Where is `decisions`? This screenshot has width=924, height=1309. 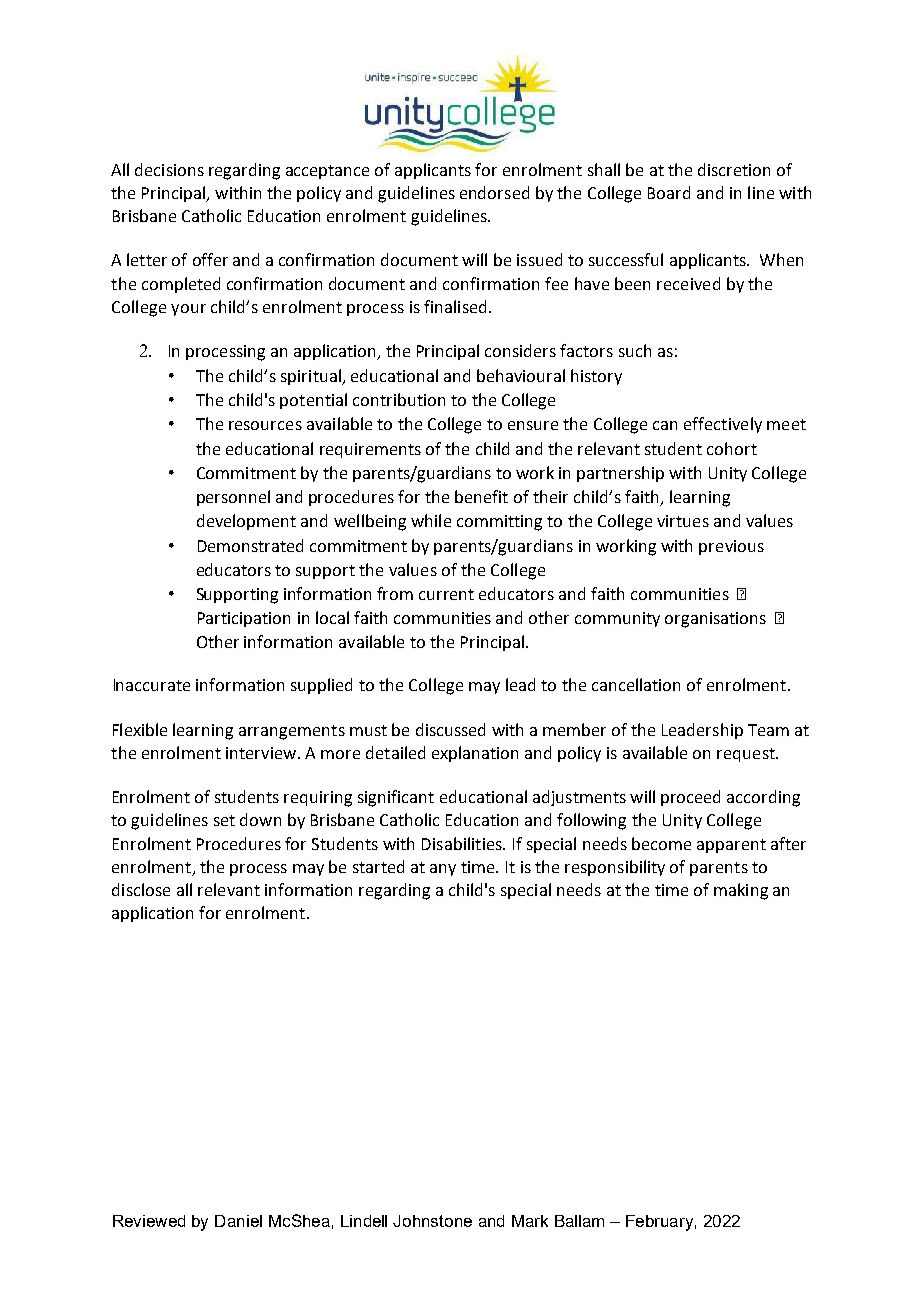
decisions is located at coordinates (169, 169).
